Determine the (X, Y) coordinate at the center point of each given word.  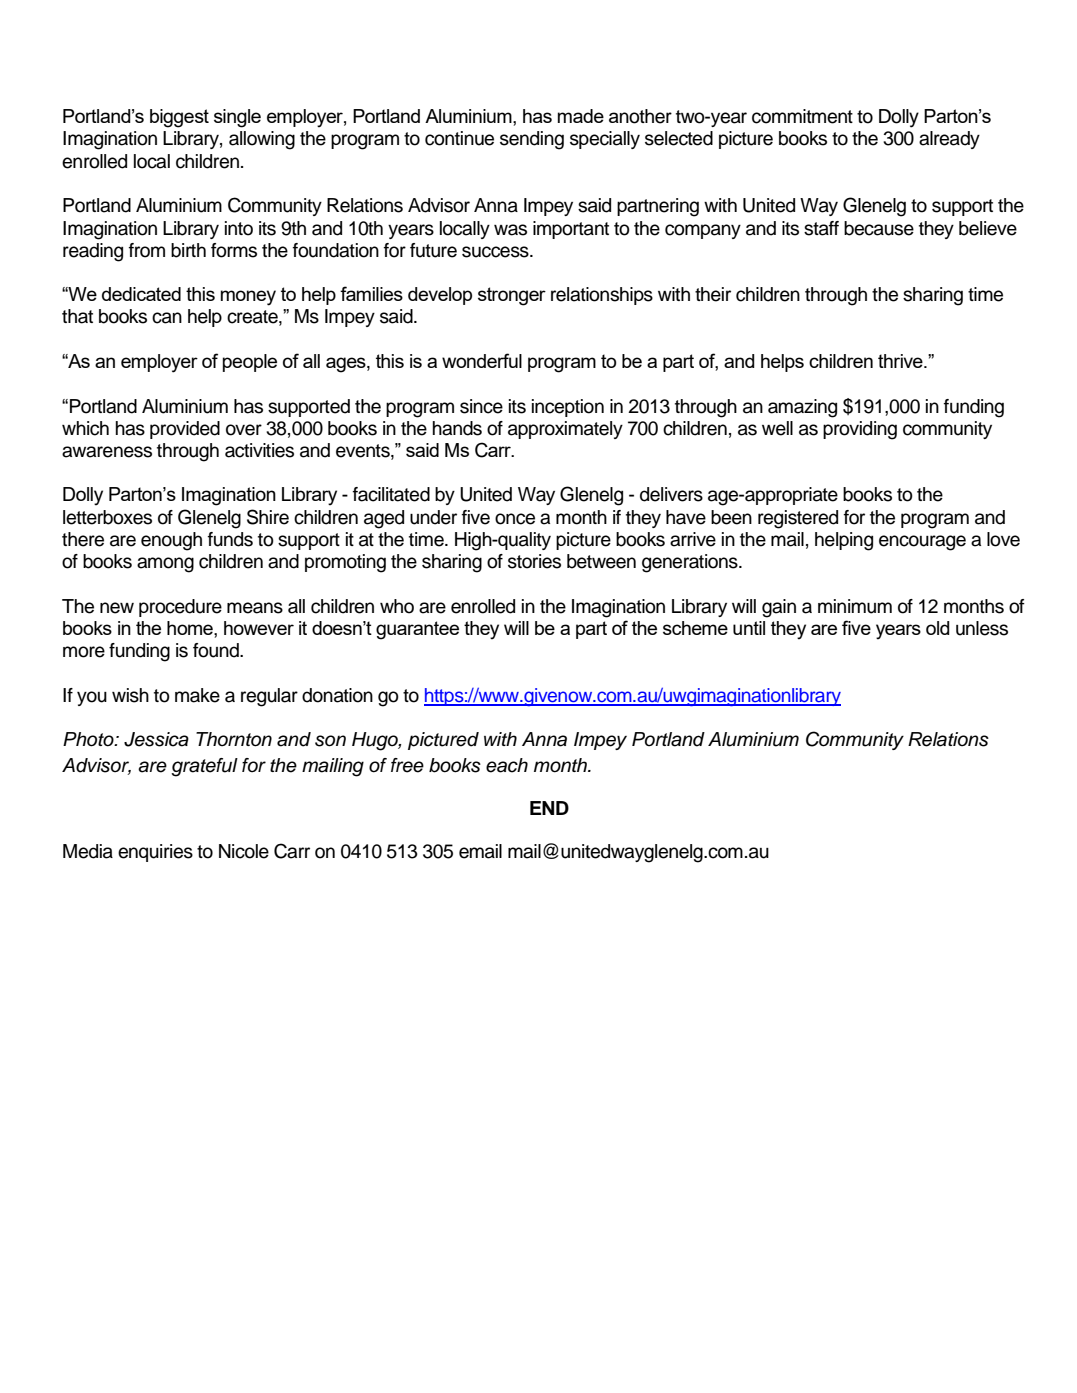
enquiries (155, 853)
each (507, 765)
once (515, 519)
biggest (179, 118)
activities (259, 450)
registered (798, 519)
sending (532, 140)
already (949, 140)
